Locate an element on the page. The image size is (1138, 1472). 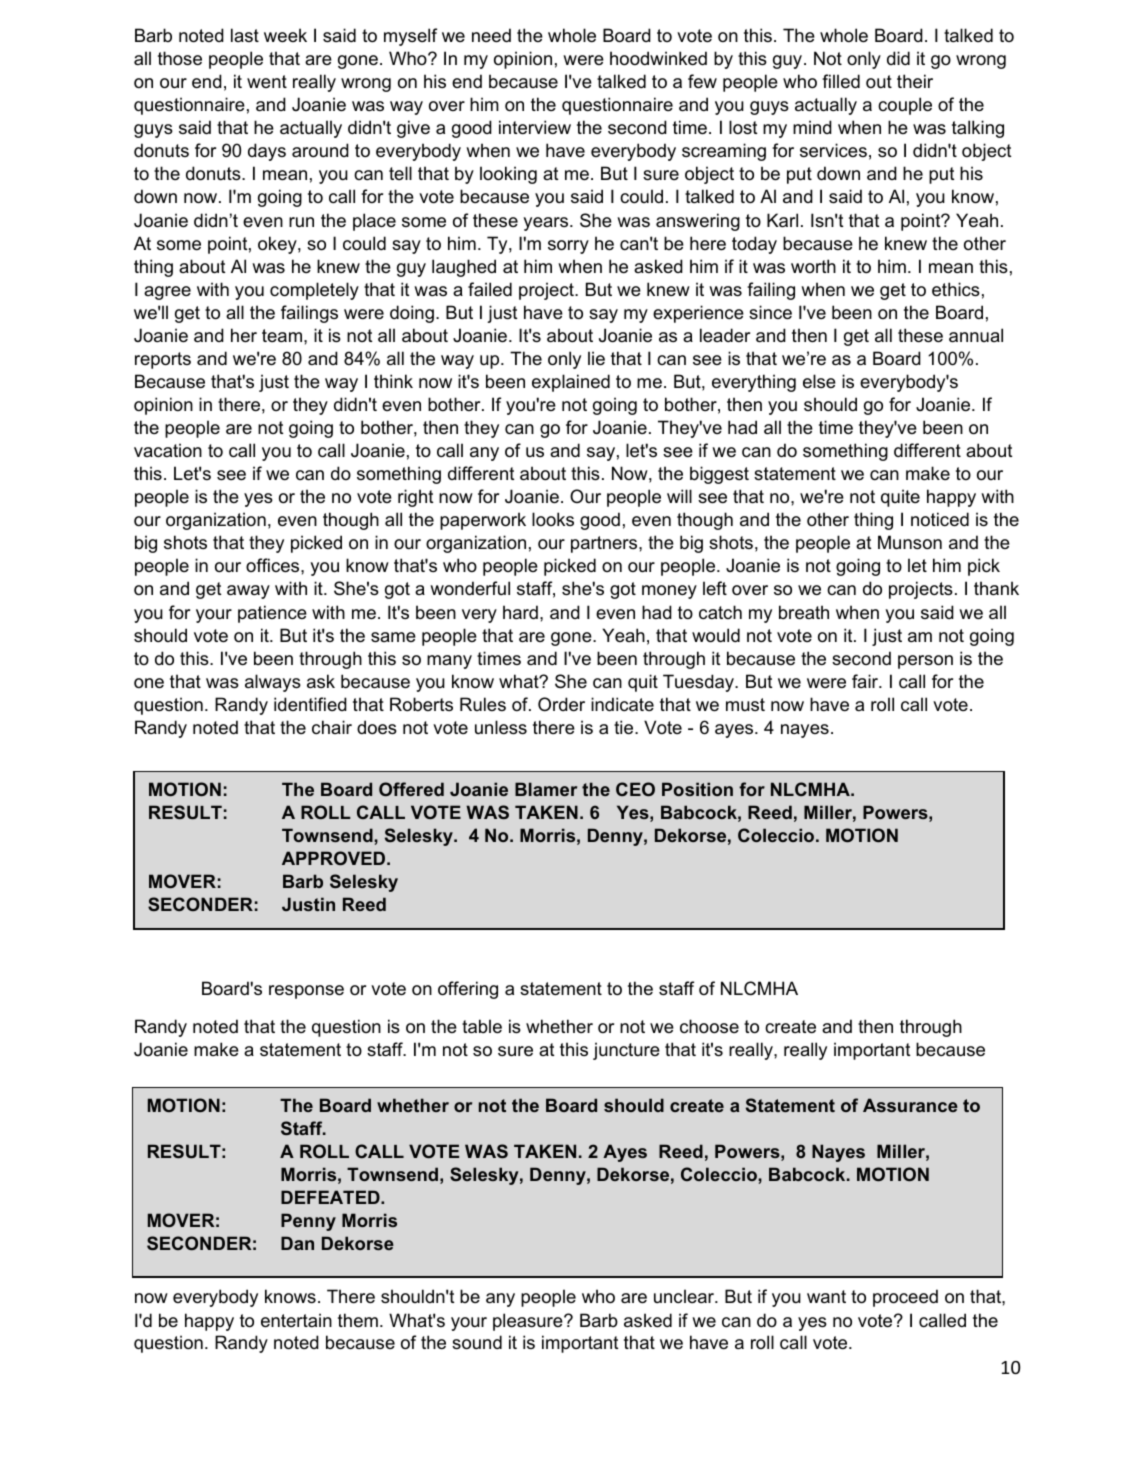
went is located at coordinates (267, 81).
